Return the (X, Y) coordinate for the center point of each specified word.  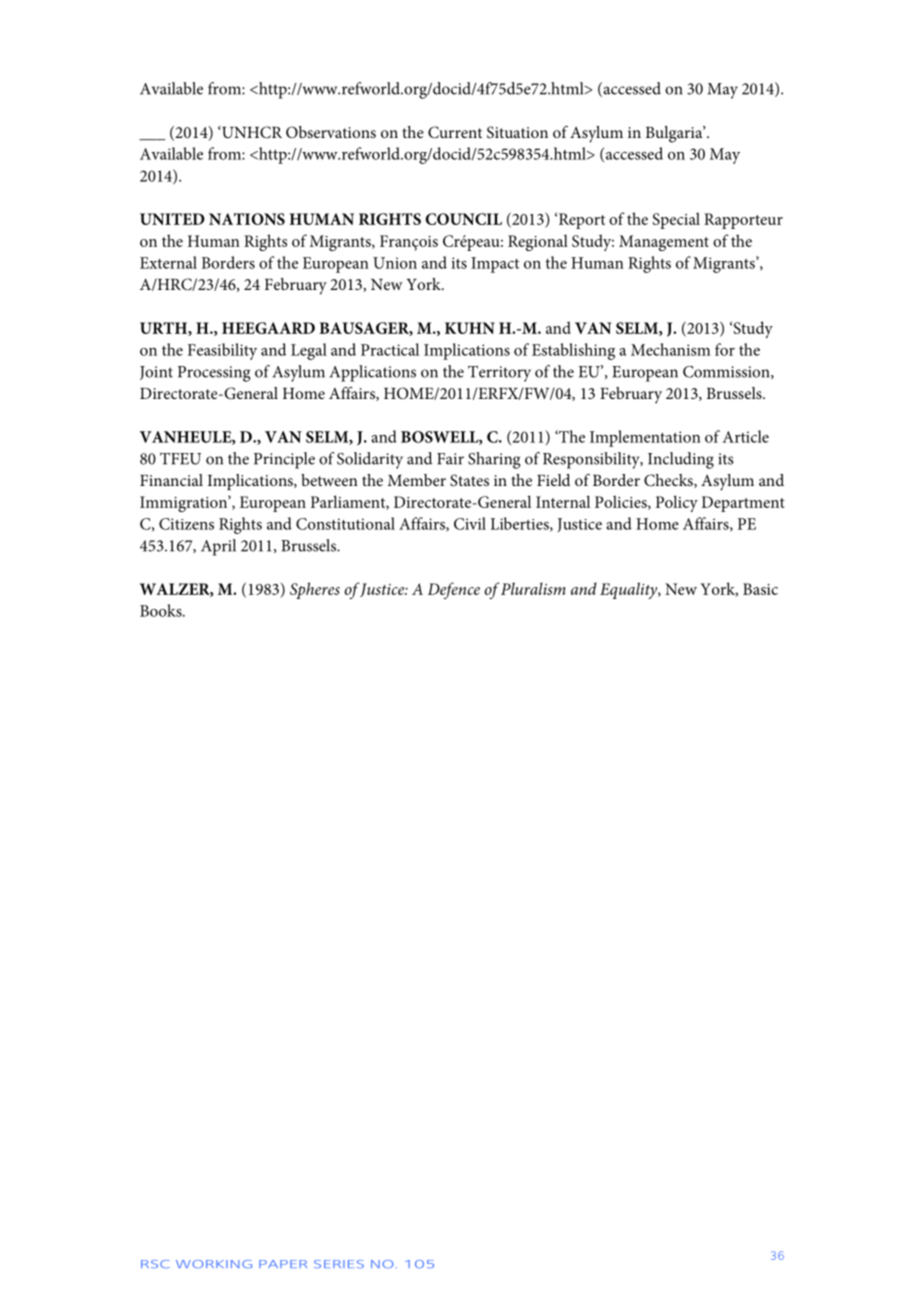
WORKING (214, 1264)
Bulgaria (675, 134)
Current (455, 132)
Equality (630, 590)
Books (162, 610)
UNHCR (251, 132)
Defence (454, 590)
